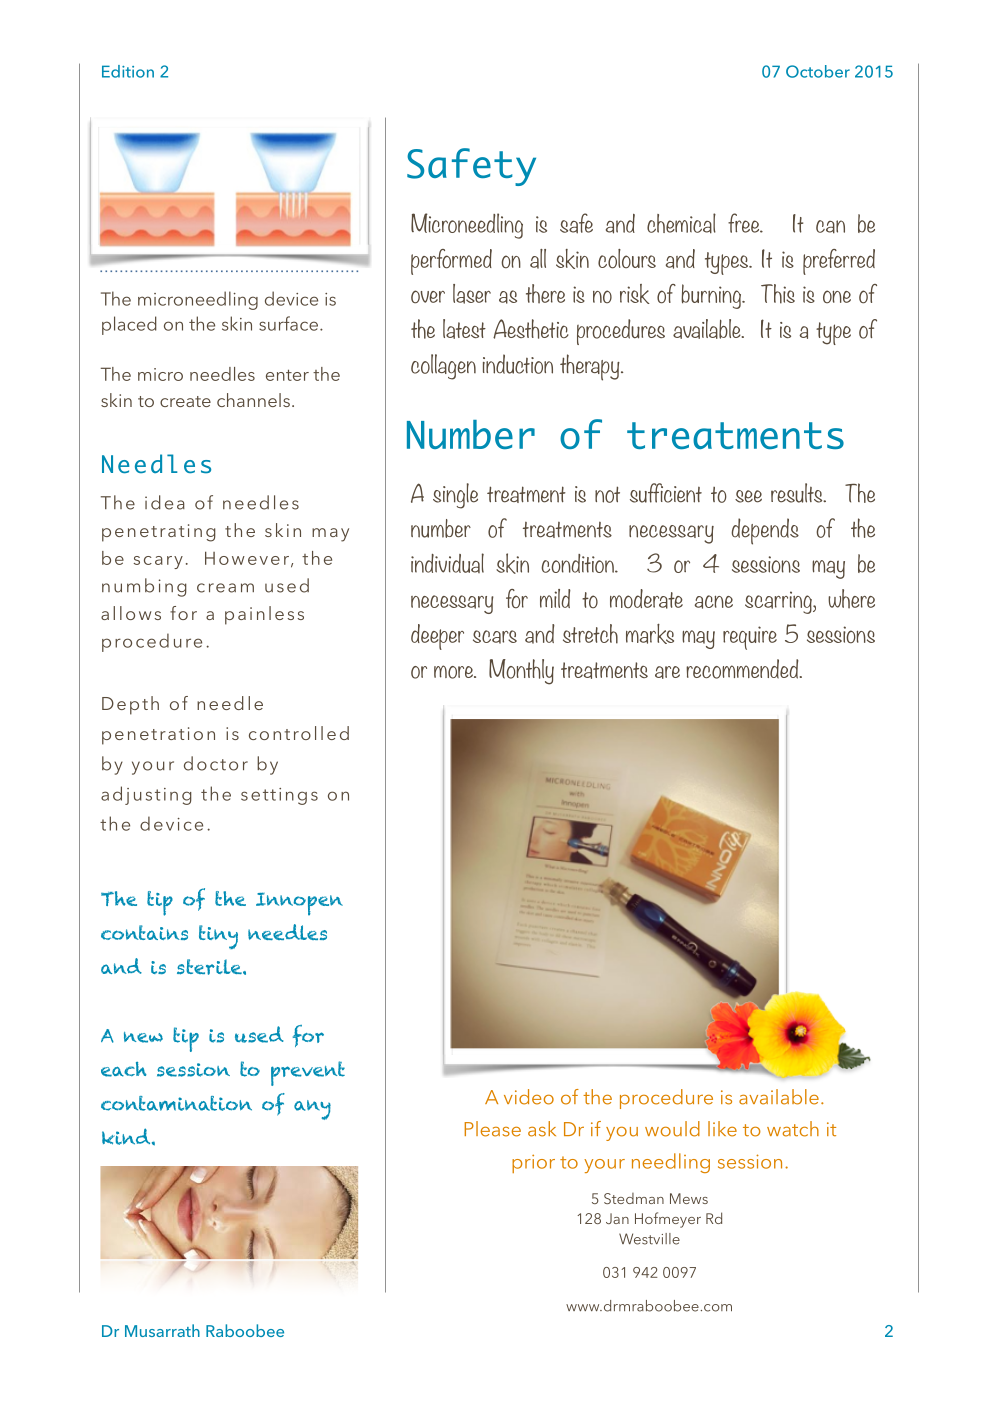 The image size is (996, 1410). Describe the element at coordinates (818, 71) in the screenshot. I see `October` at that location.
